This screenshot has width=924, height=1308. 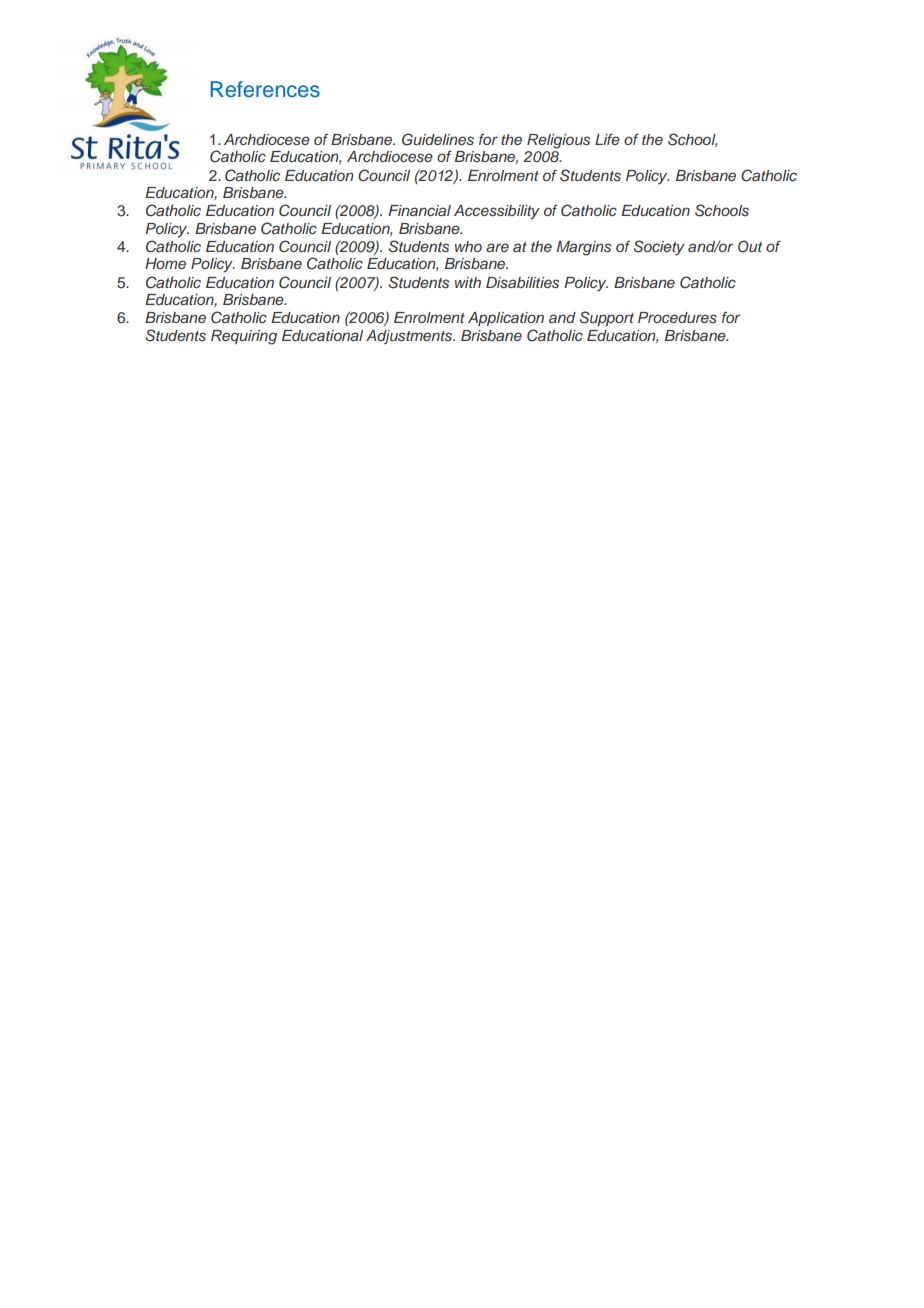 I want to click on Financial, so click(x=419, y=210).
